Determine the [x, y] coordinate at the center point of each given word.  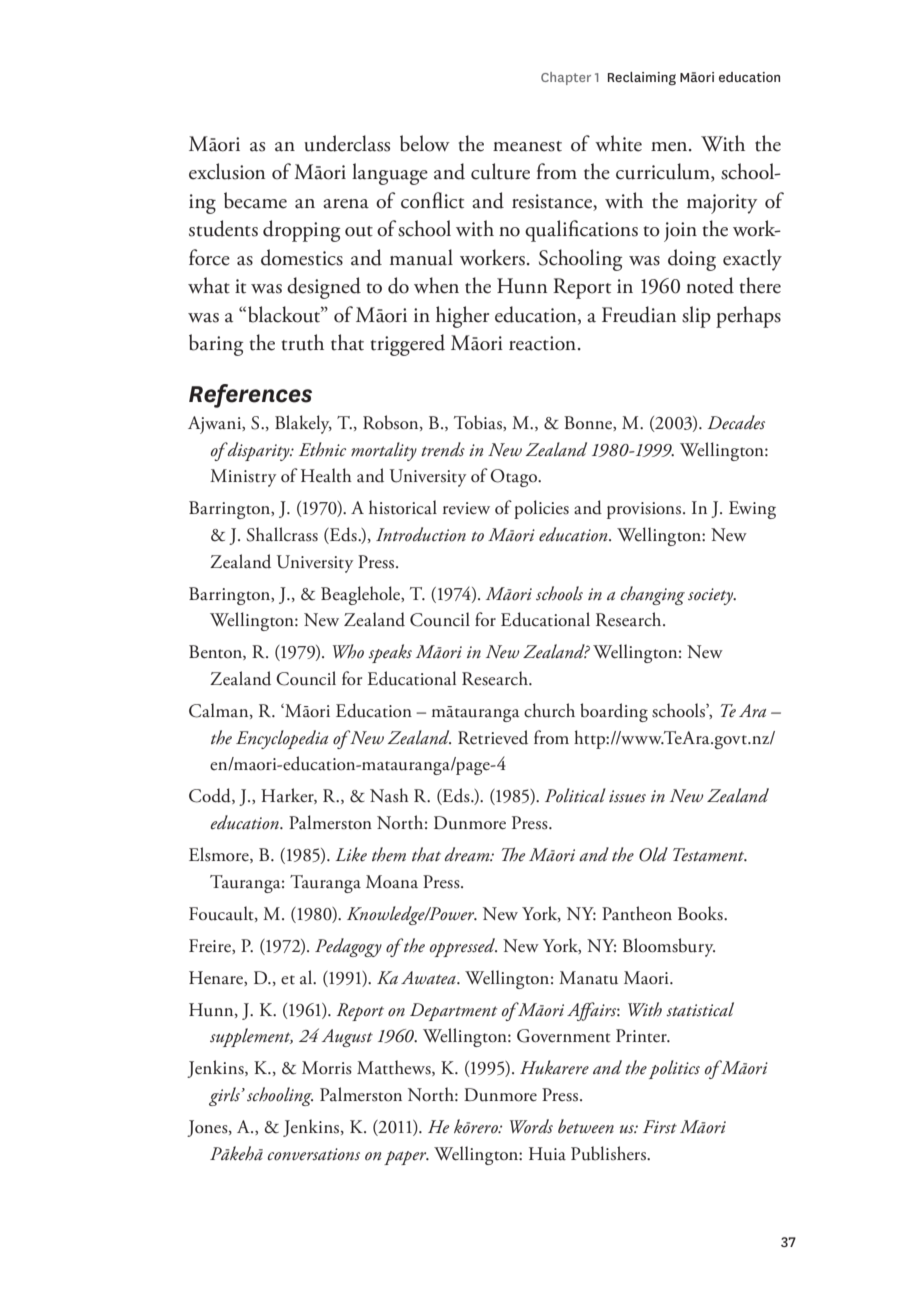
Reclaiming [642, 78]
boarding [614, 712]
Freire [211, 946]
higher [462, 317]
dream [468, 854]
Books [701, 913]
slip [696, 317]
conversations [313, 1154]
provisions [644, 510]
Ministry [243, 478]
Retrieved [493, 737]
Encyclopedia [282, 739]
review [466, 508]
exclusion [227, 171]
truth [303, 342]
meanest [527, 146]
